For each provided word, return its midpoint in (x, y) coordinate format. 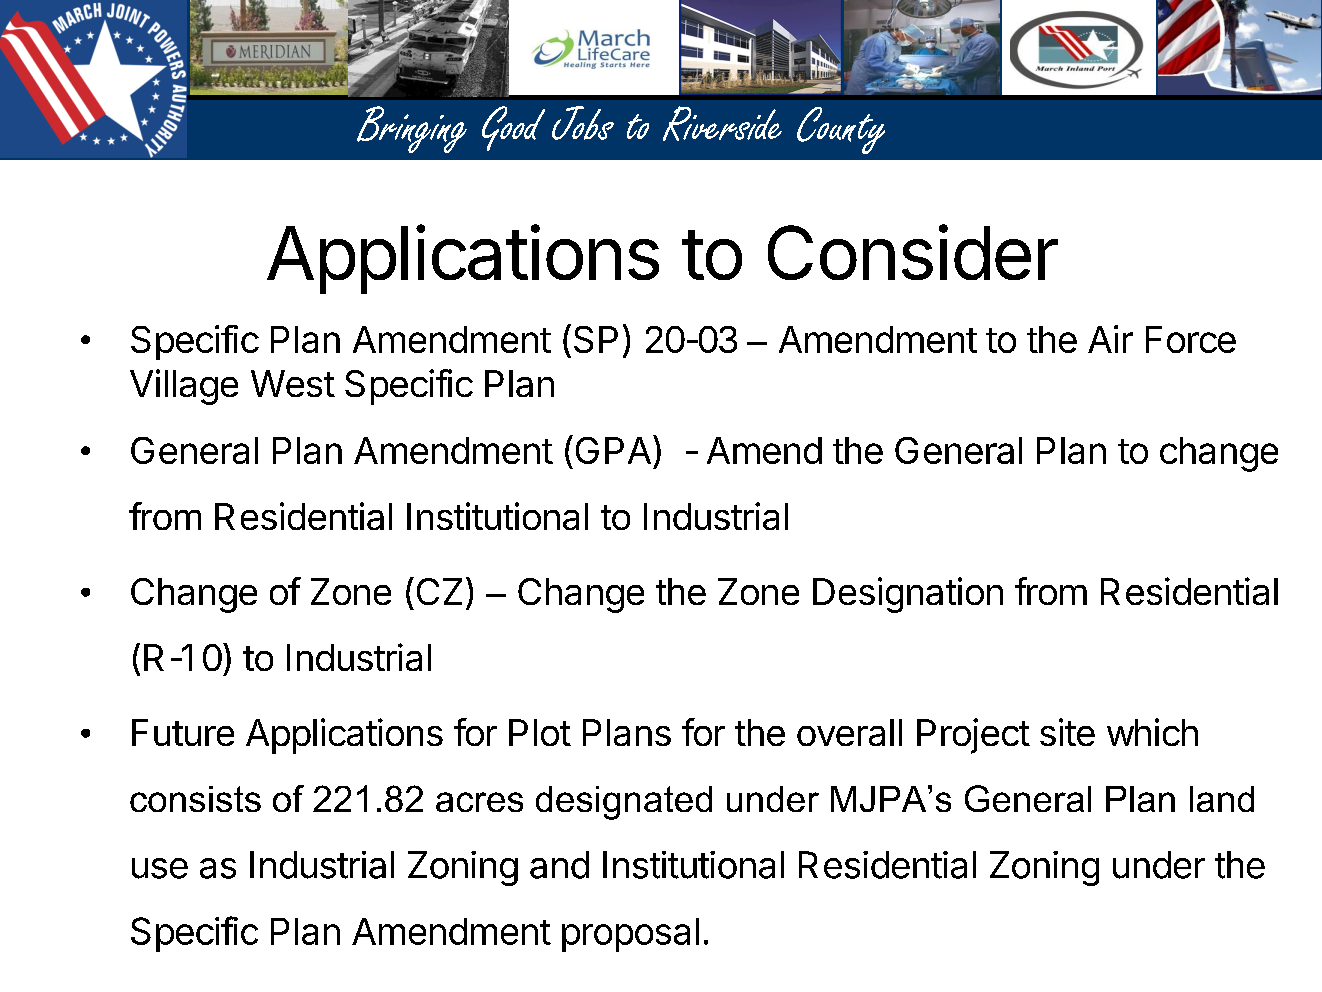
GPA (613, 450)
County (841, 130)
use (160, 868)
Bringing (412, 129)
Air (1110, 339)
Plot (540, 732)
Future (183, 732)
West (293, 383)
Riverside (722, 123)
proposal (630, 935)
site (1067, 732)
